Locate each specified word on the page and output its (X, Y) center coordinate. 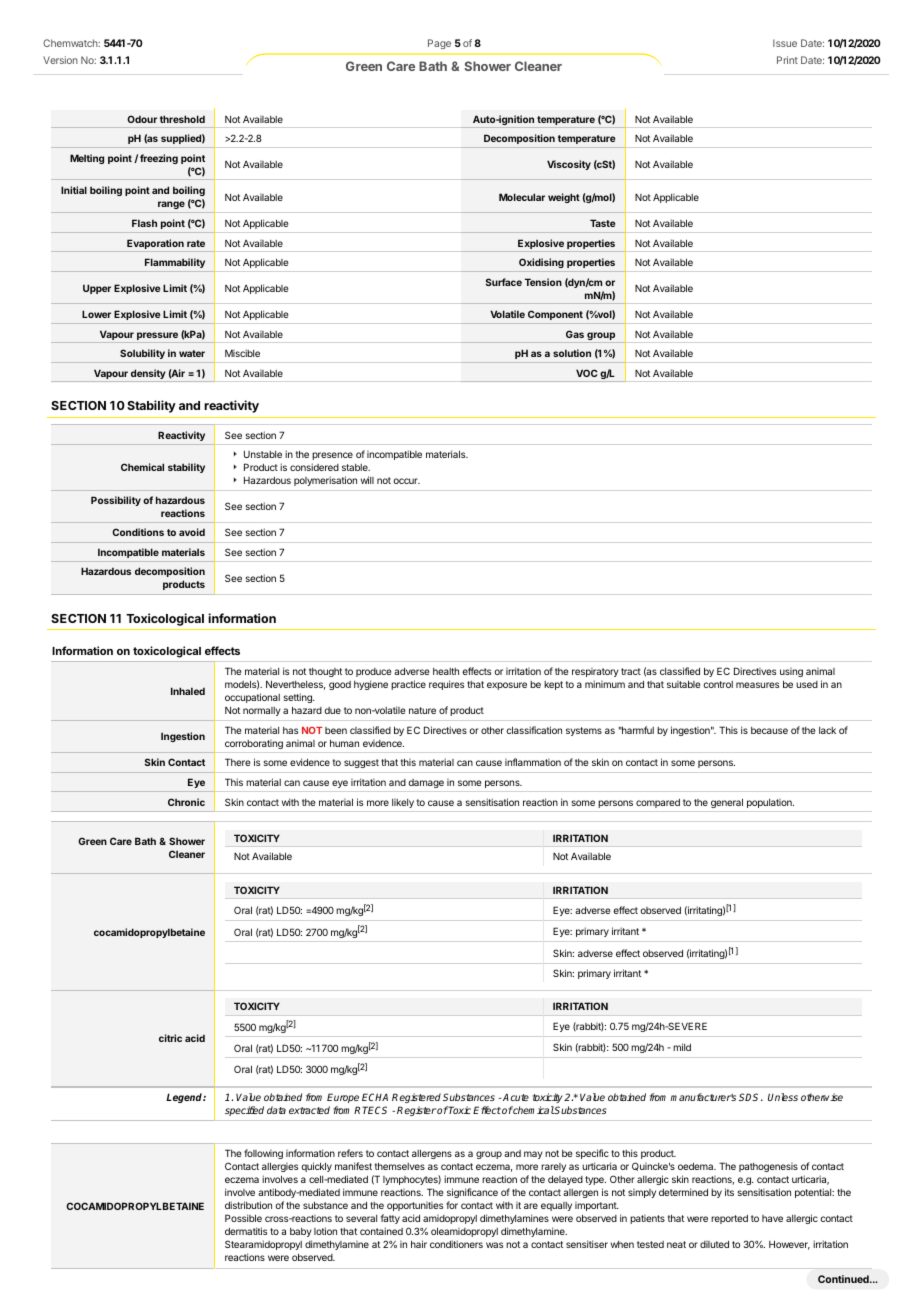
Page (439, 44)
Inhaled (188, 691)
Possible (243, 1218)
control (718, 684)
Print (787, 60)
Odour (142, 119)
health (446, 671)
